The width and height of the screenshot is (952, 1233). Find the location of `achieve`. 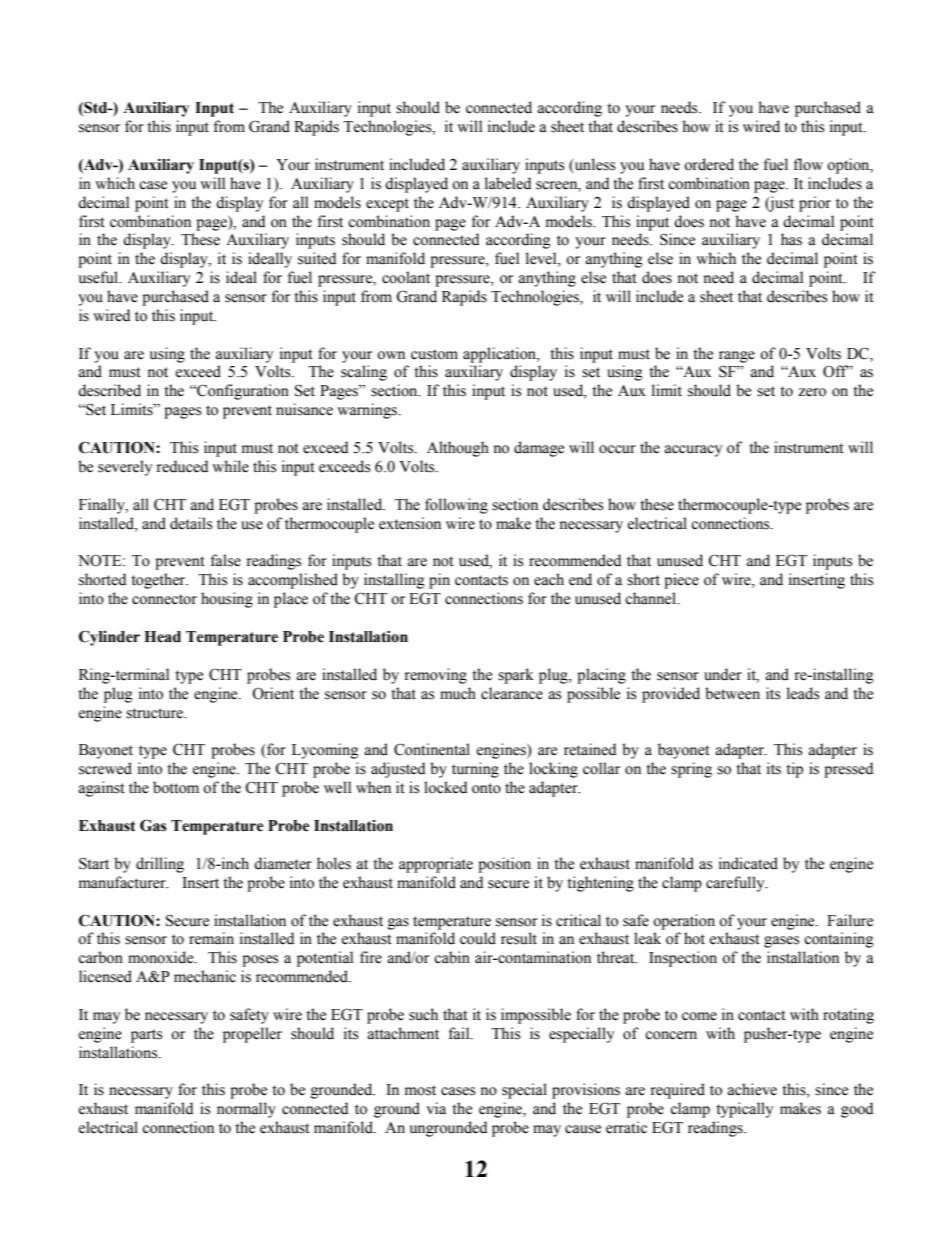

achieve is located at coordinates (752, 1089).
